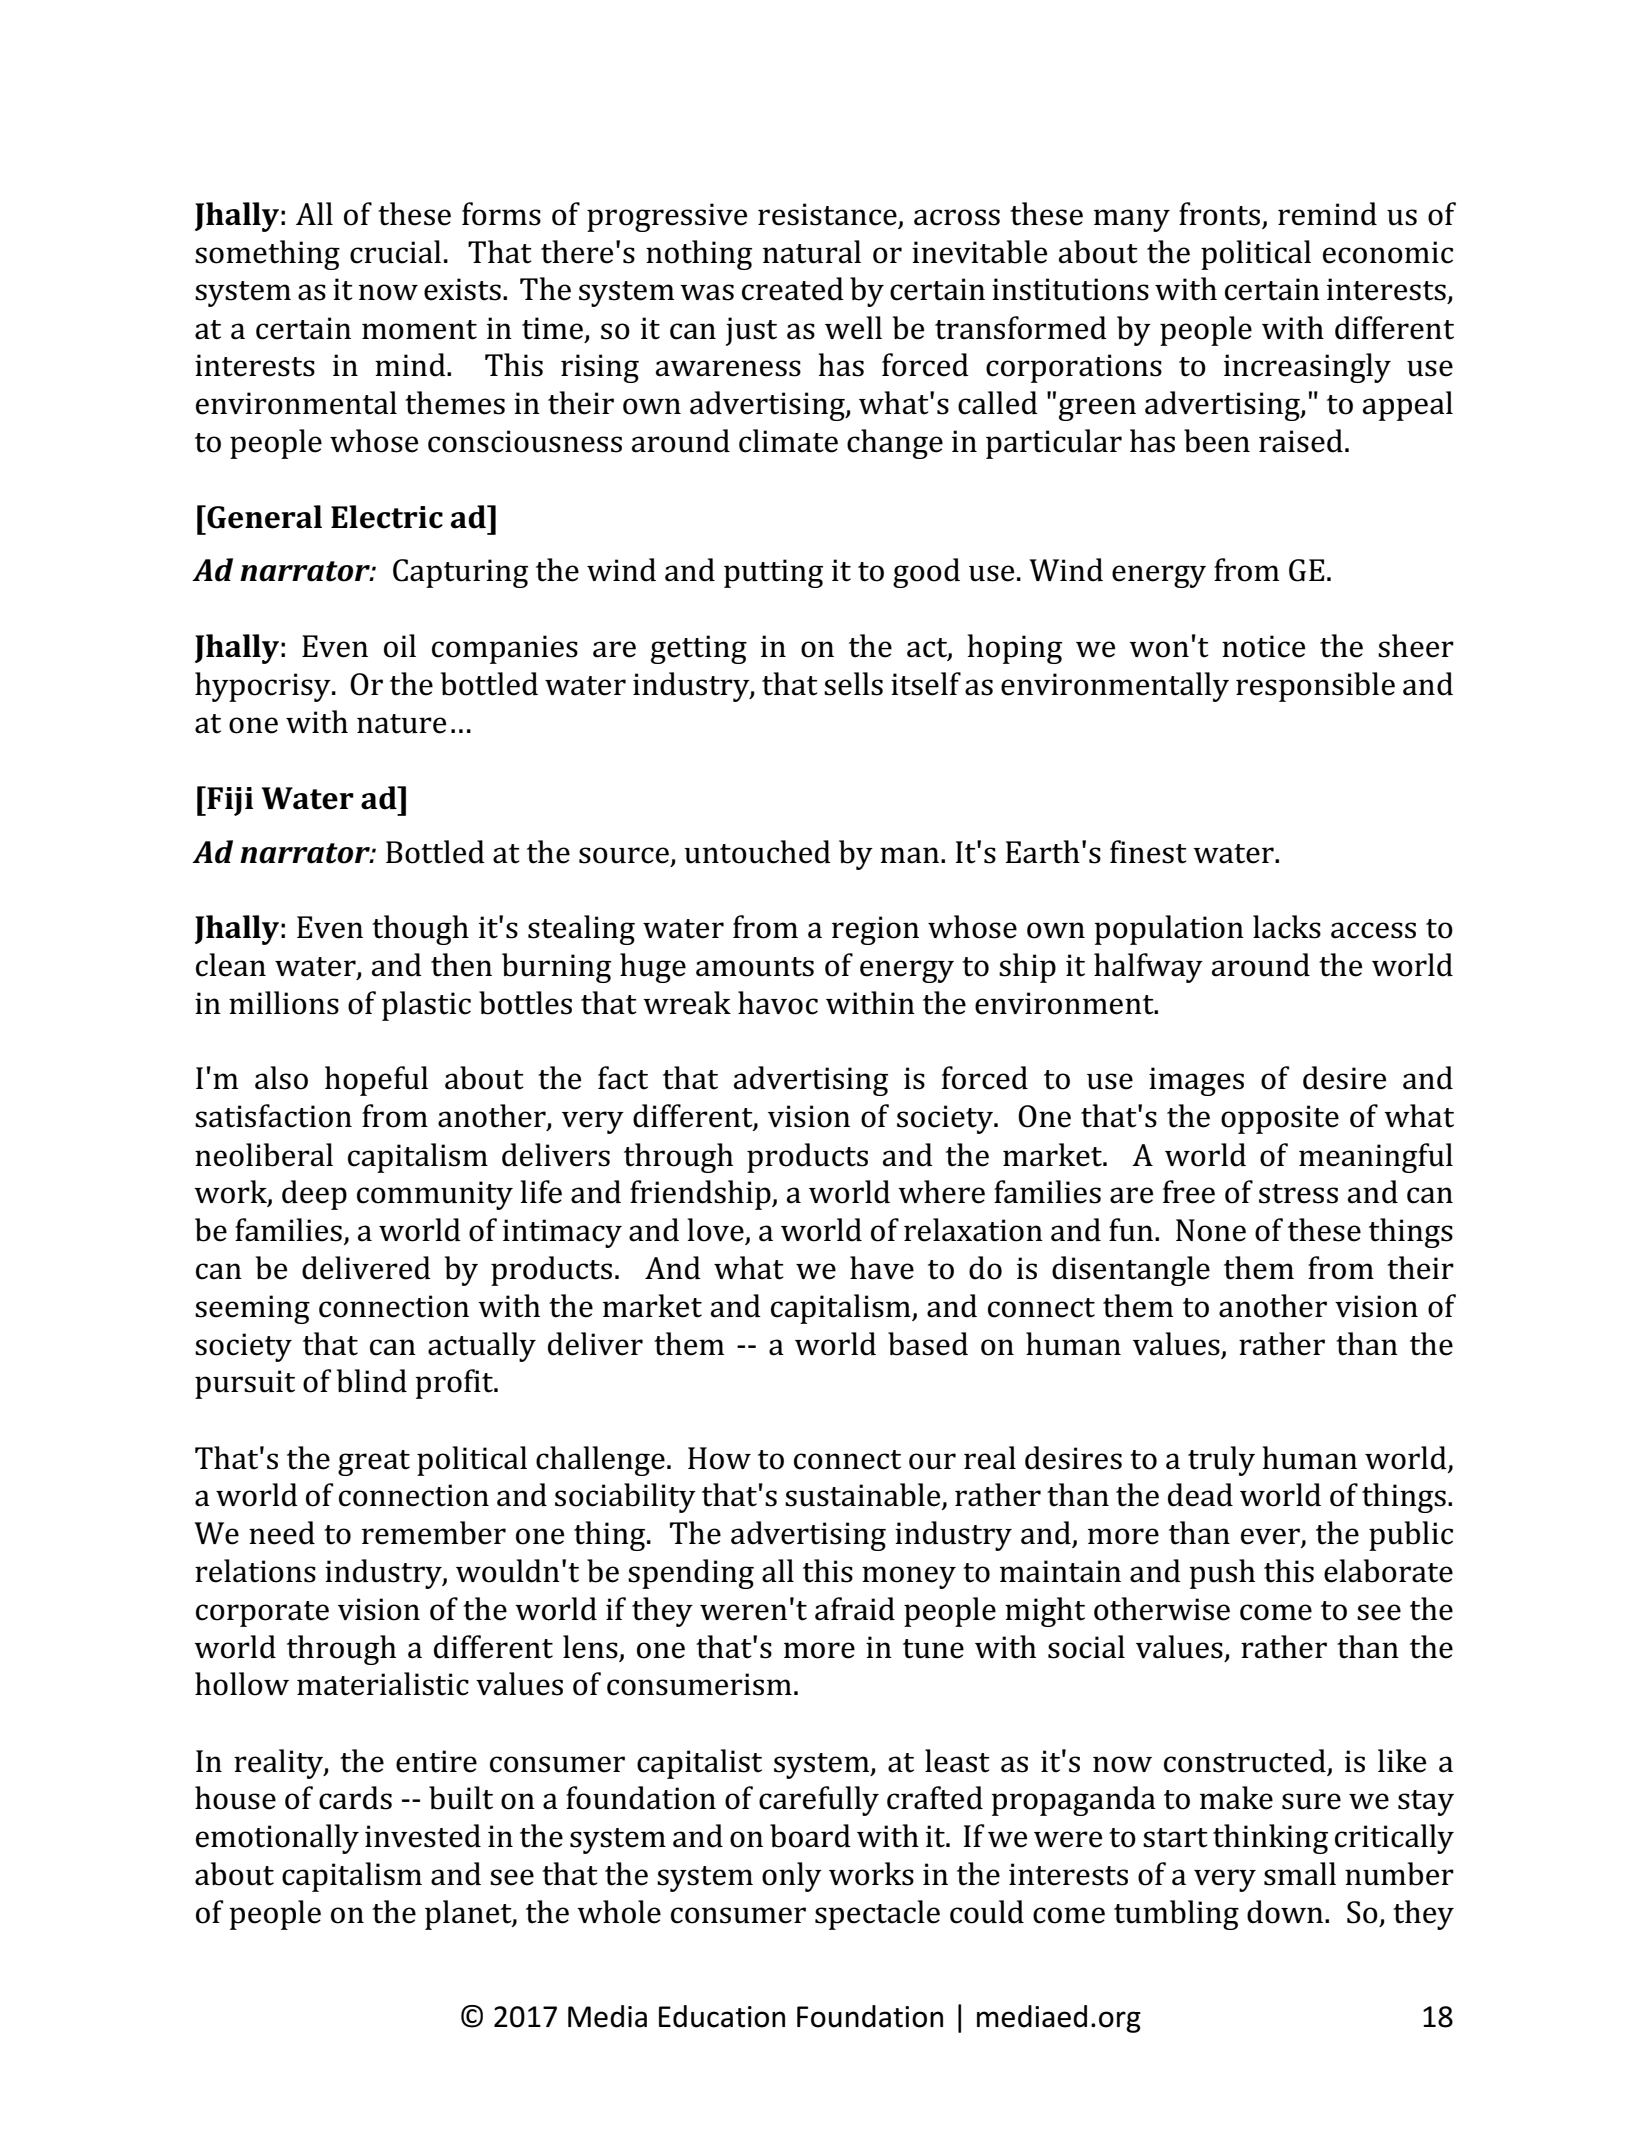  What do you see at coordinates (877, 1915) in the page?
I see `spectacle` at bounding box center [877, 1915].
